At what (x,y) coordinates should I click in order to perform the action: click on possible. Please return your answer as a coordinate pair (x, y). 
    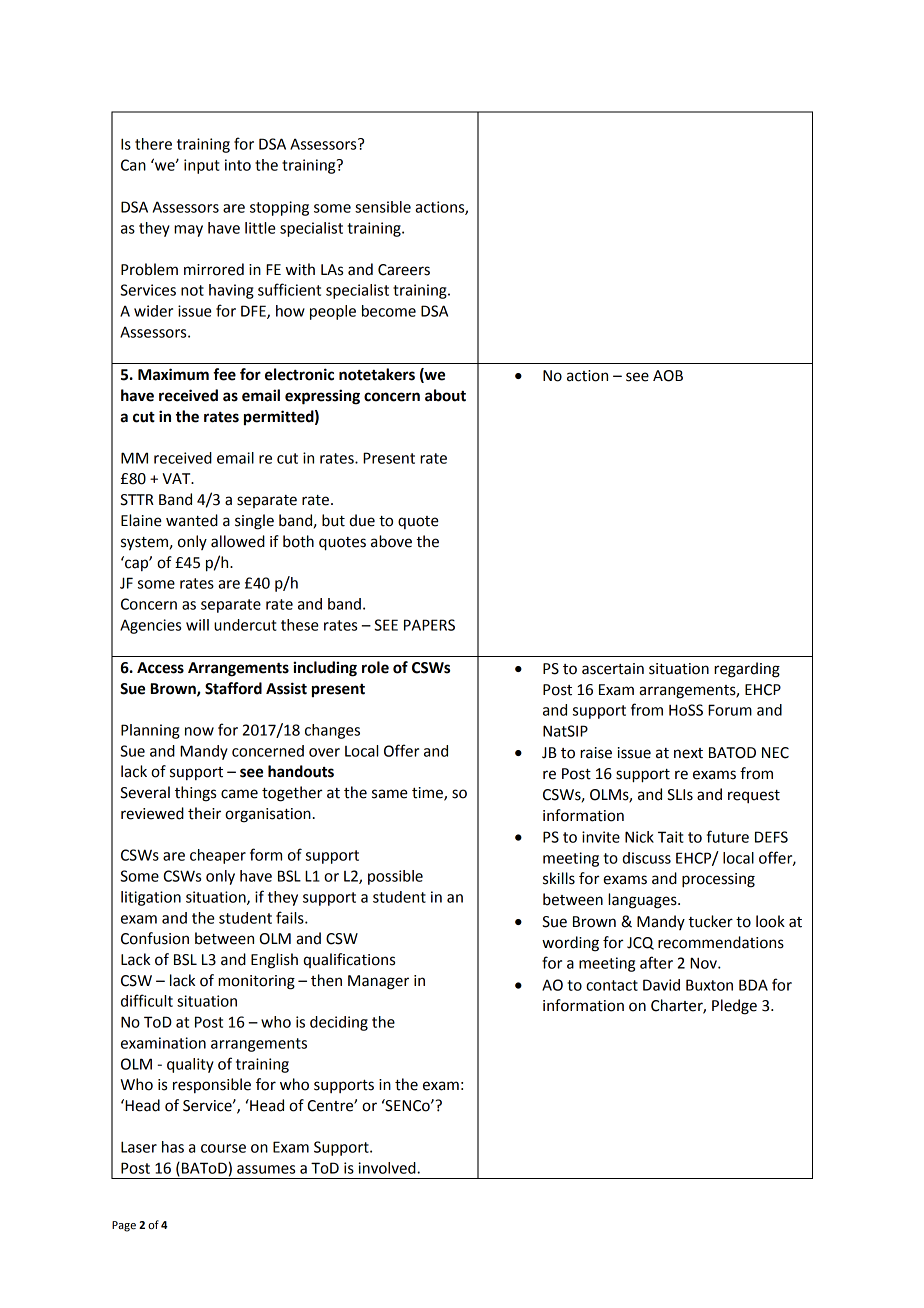
    Looking at the image, I should click on (395, 877).
